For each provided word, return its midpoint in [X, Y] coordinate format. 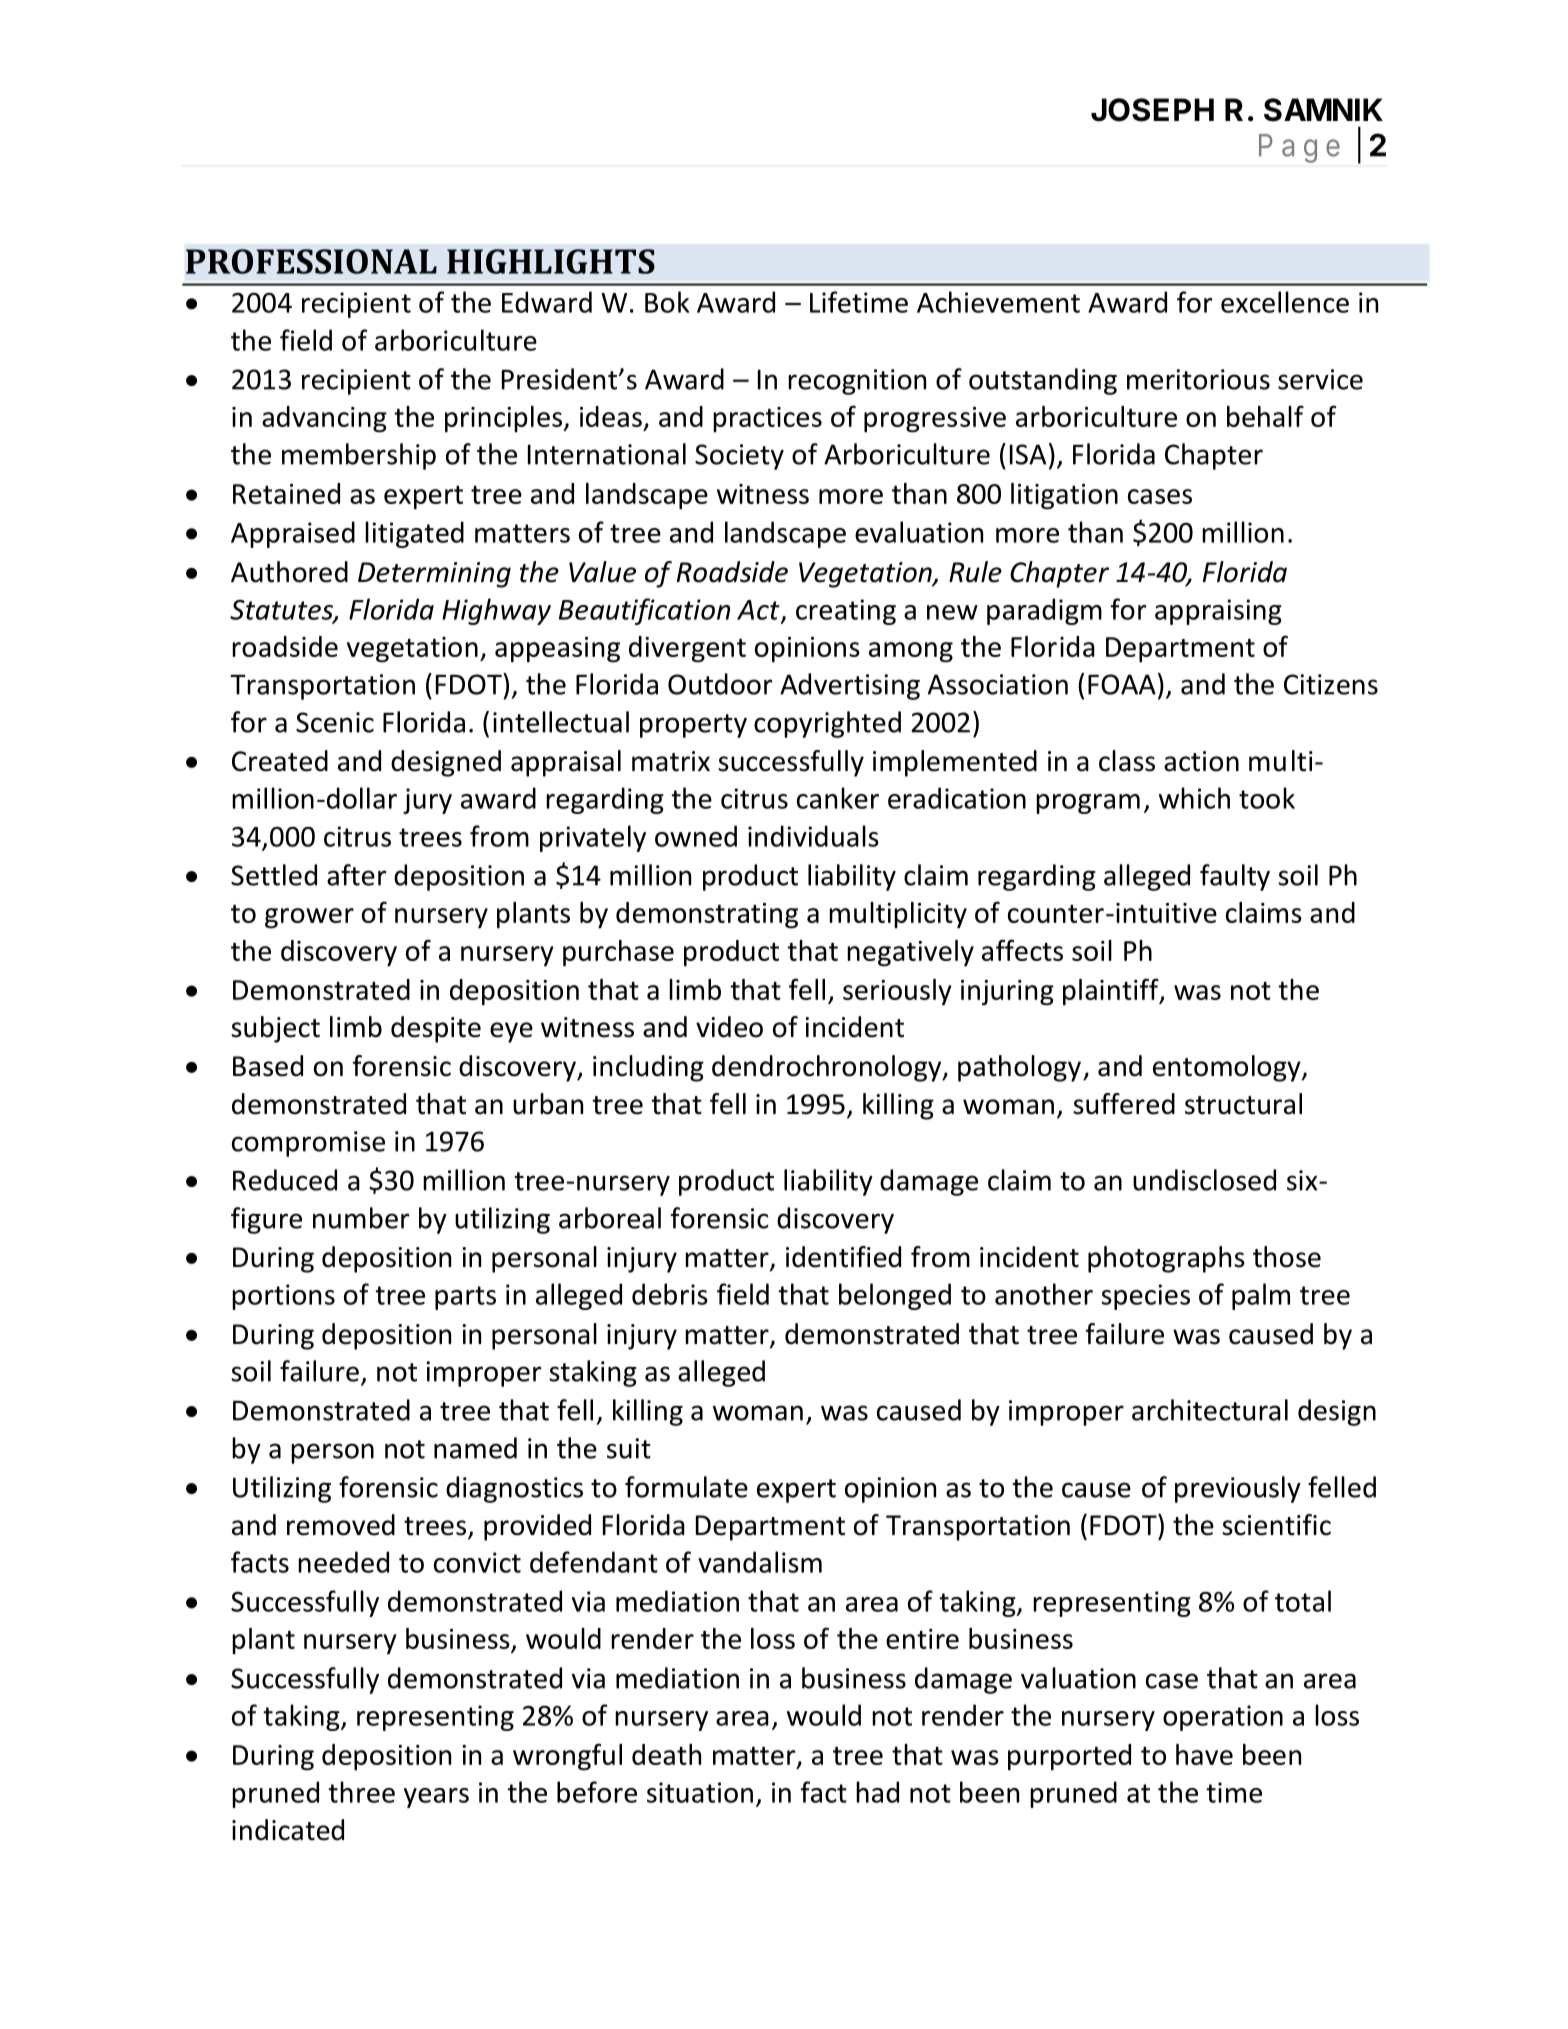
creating [846, 612]
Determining [434, 575]
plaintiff [1112, 992]
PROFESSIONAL [311, 261]
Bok [667, 302]
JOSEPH [1152, 110]
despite [436, 1029]
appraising [1218, 612]
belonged [895, 1296]
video [729, 1027]
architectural [1210, 1410]
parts [465, 1298]
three [361, 1792]
